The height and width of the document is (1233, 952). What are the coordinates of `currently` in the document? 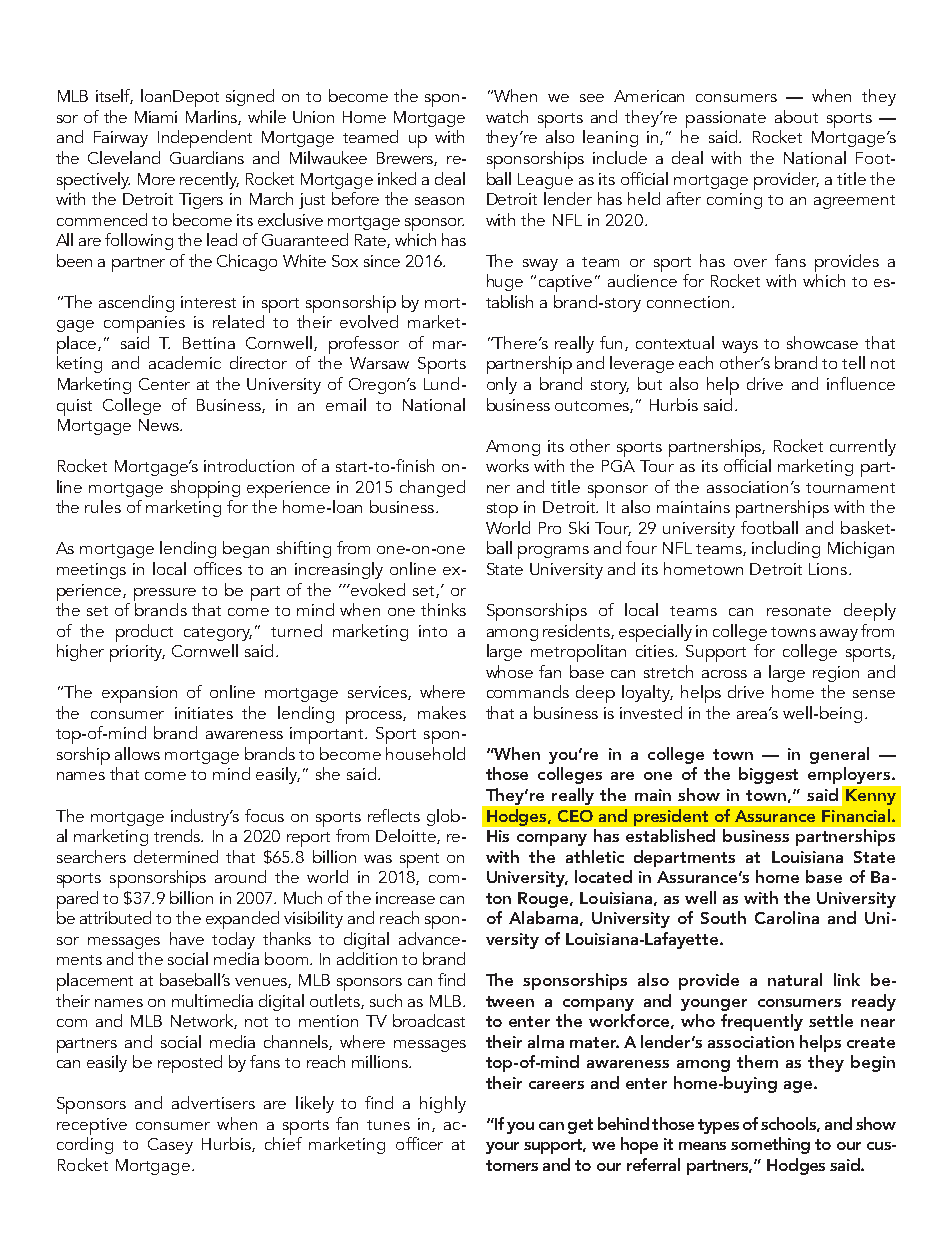 It's located at (863, 447).
